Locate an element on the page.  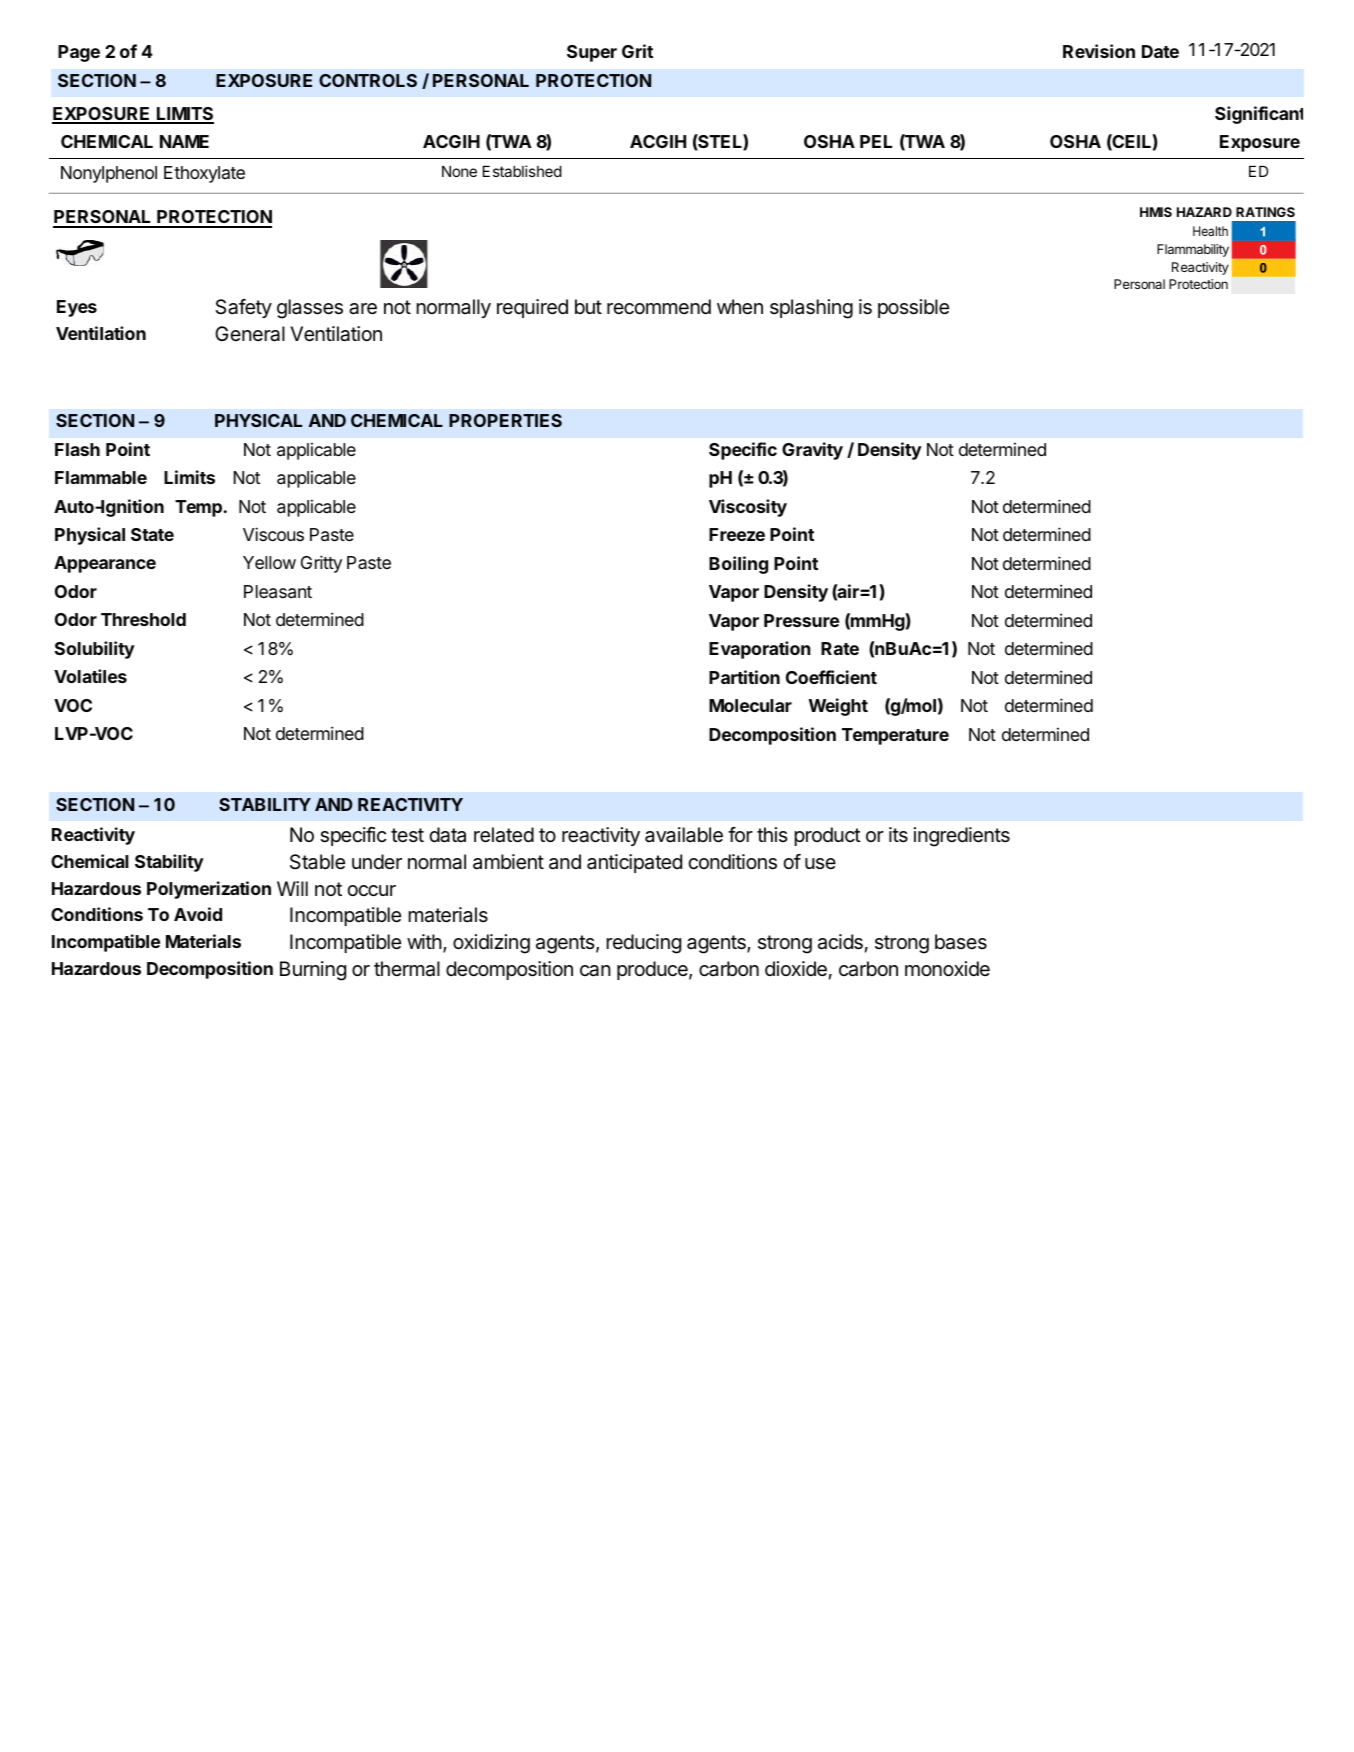
reducing is located at coordinates (643, 944).
